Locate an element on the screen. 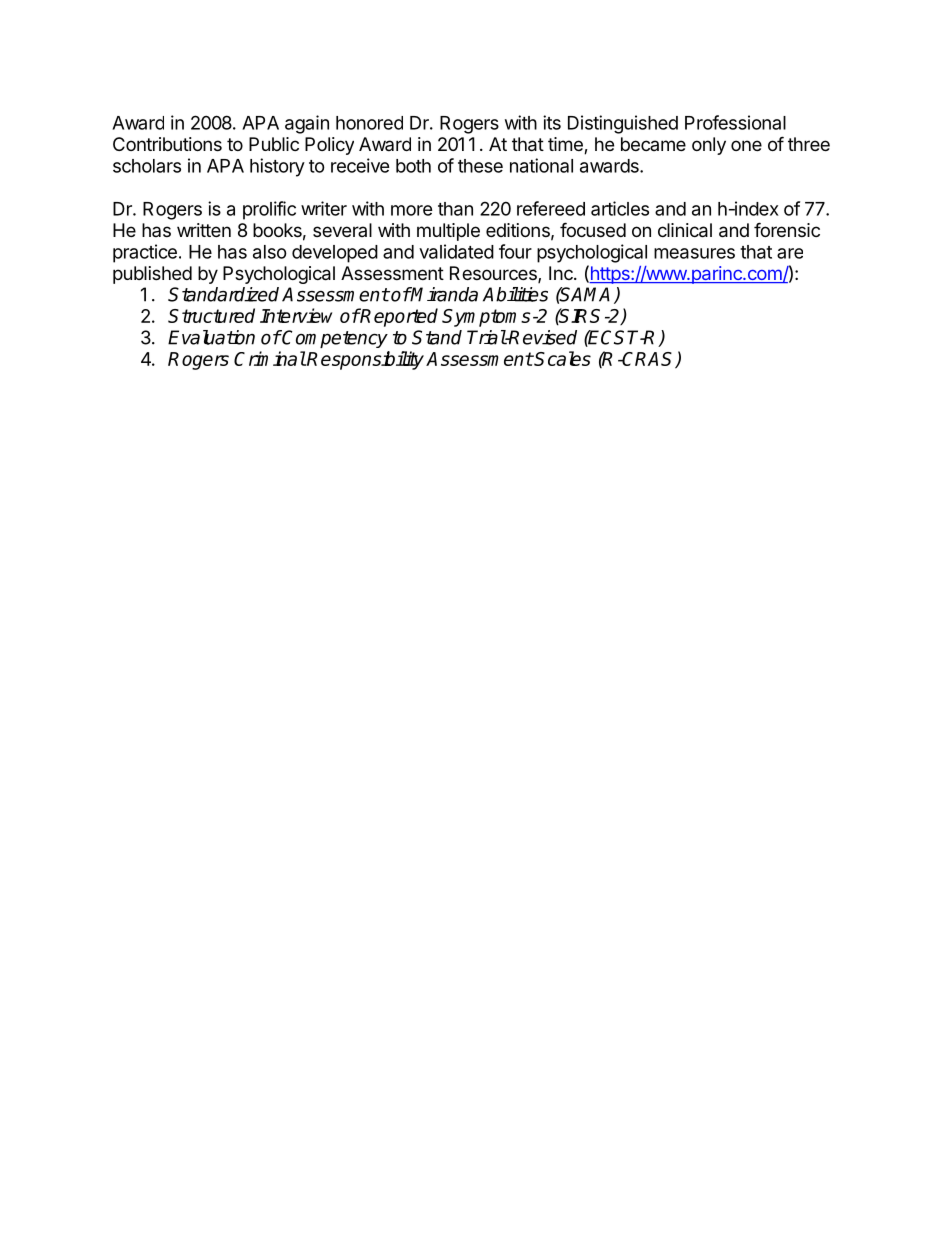 The width and height of the screenshot is (952, 1233). written is located at coordinates (204, 230).
